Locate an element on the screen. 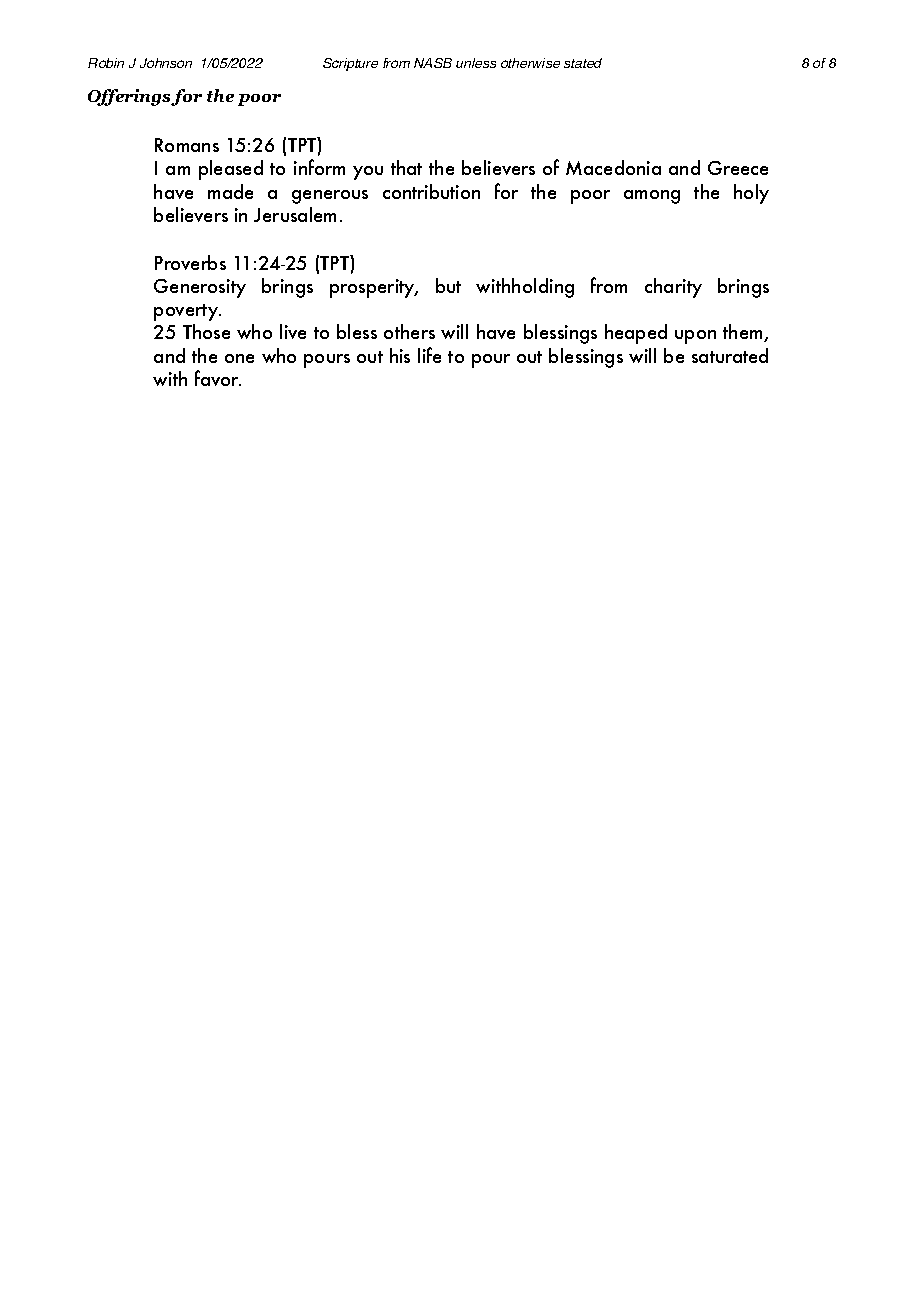 This screenshot has height=1308, width=924. life is located at coordinates (429, 355).
